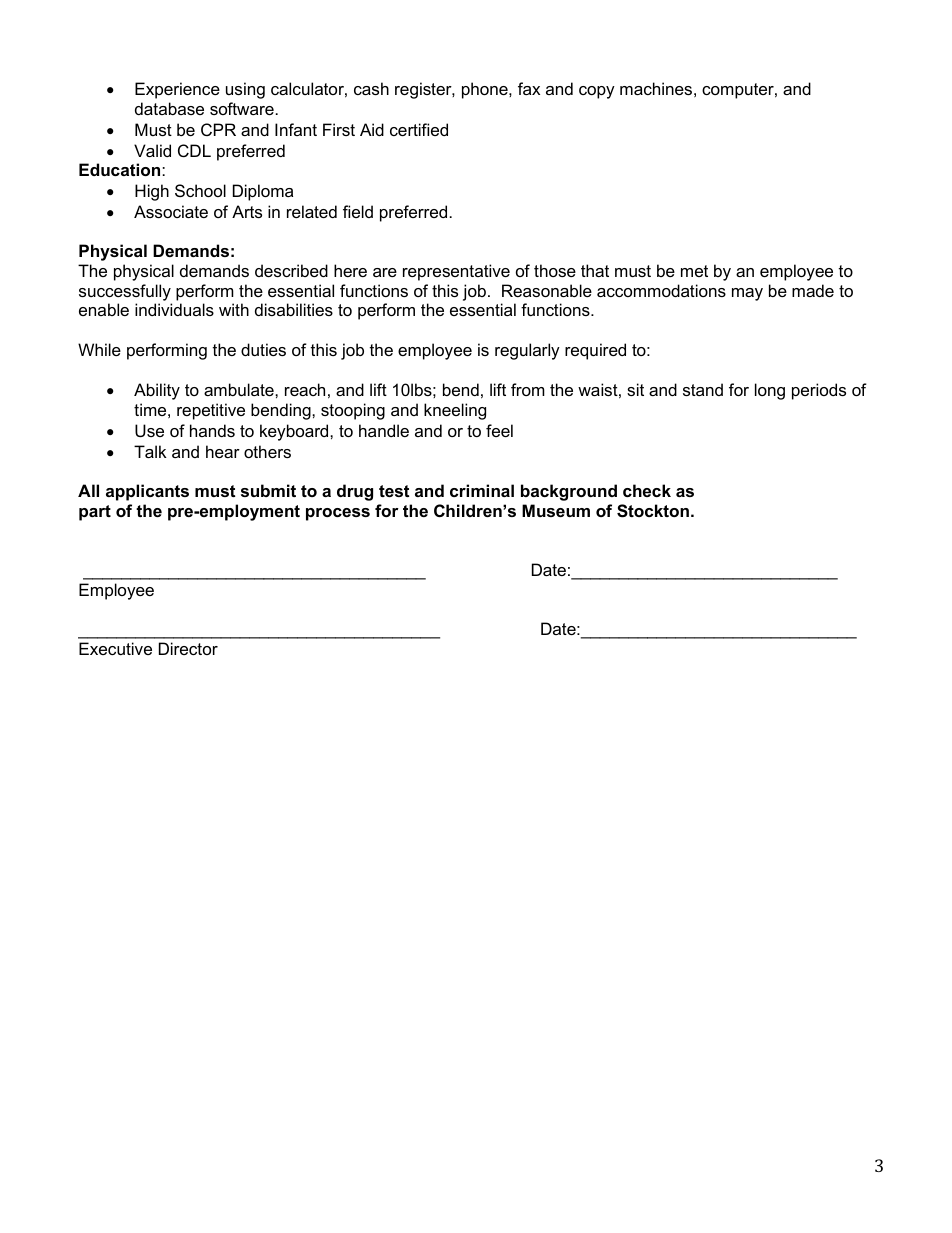 The image size is (952, 1233). I want to click on copy, so click(597, 92).
